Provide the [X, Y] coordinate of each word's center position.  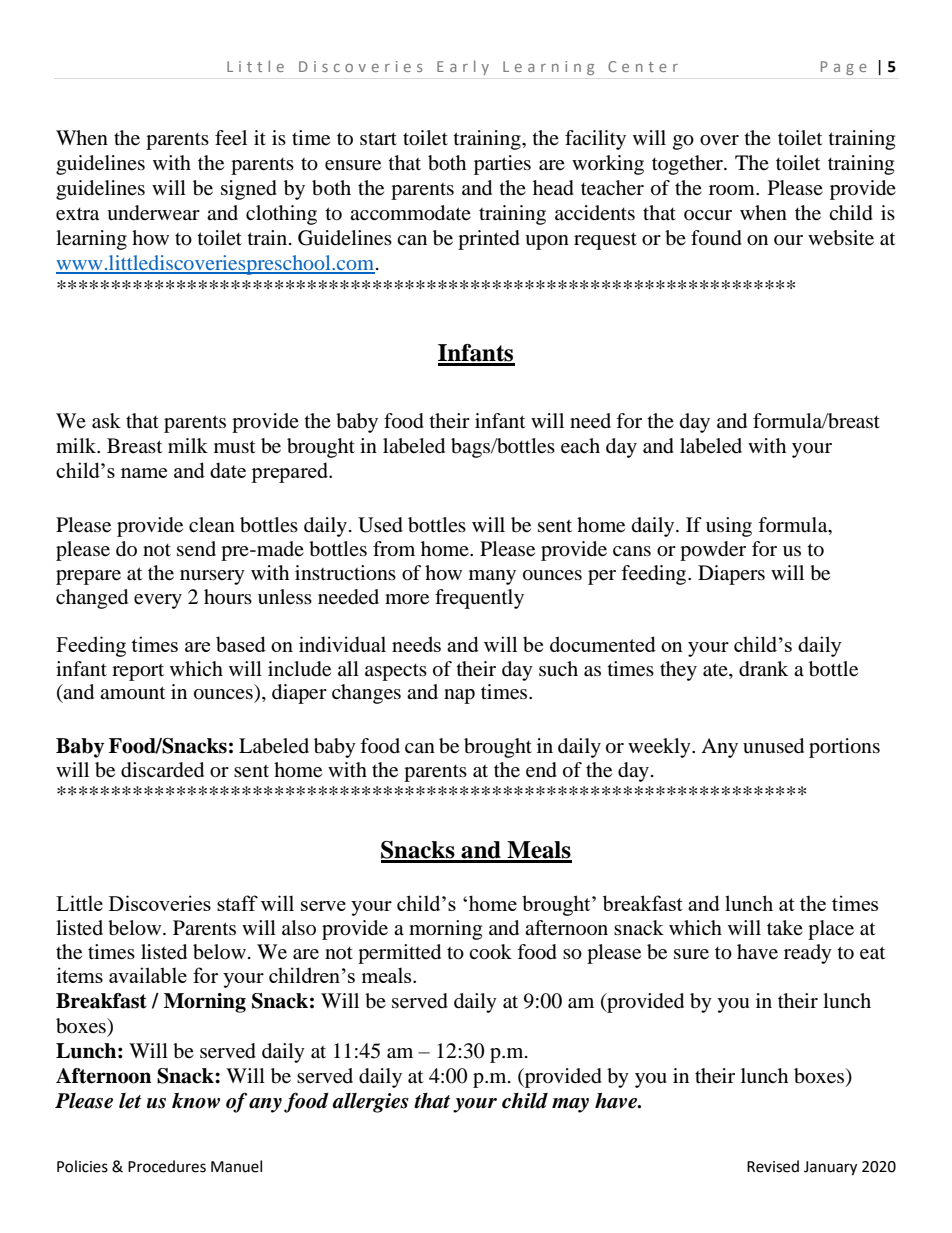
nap [459, 696]
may [570, 1105]
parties [502, 165]
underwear [153, 213]
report [138, 672]
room [733, 190]
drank [763, 669]
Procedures [167, 1166]
